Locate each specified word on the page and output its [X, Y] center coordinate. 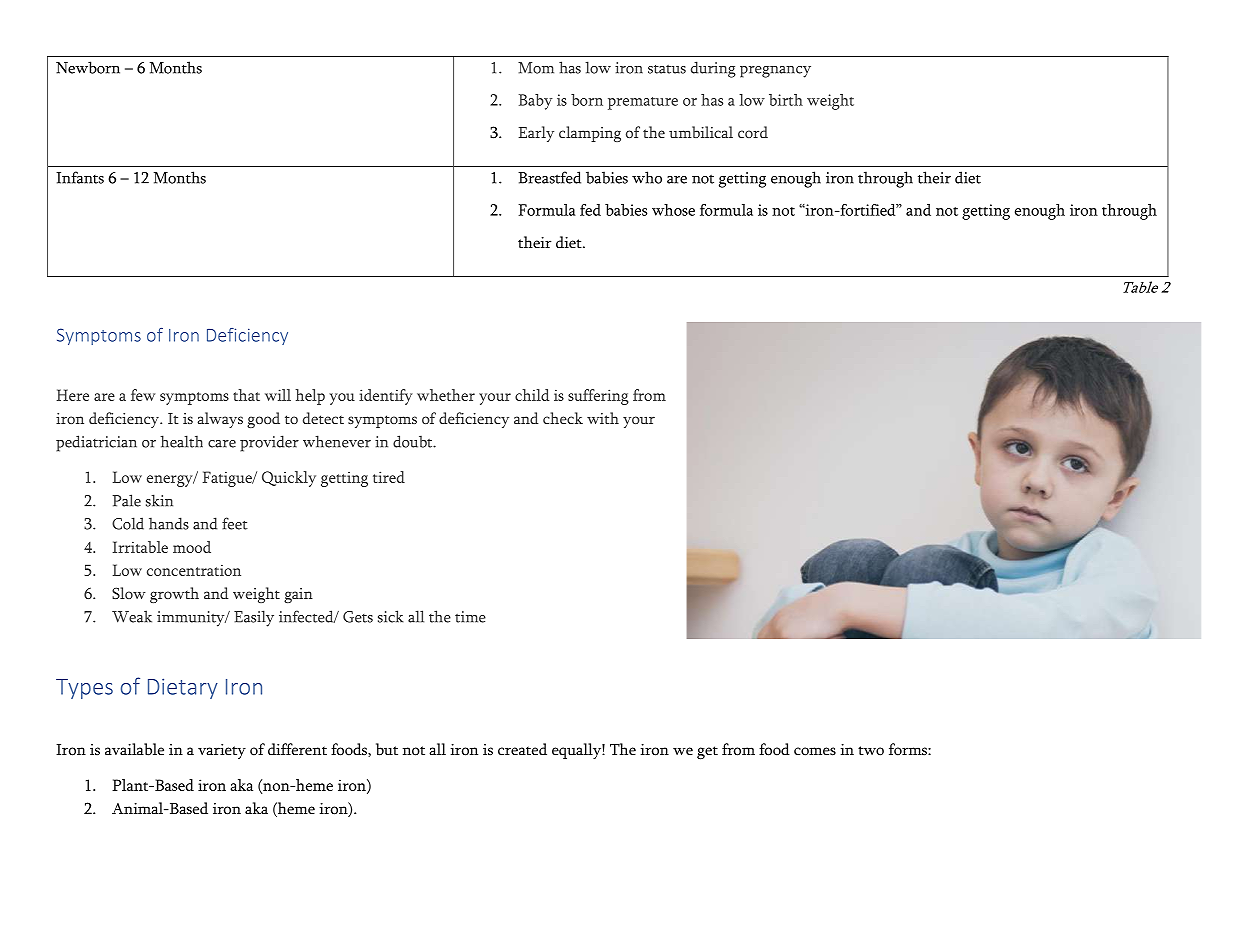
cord [753, 132]
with [603, 418]
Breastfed [549, 177]
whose [673, 210]
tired [389, 477]
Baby [536, 102]
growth [174, 595]
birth [786, 100]
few [143, 395]
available [134, 749]
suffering [598, 397]
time [470, 617]
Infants [80, 177]
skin [159, 500]
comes [815, 751]
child [532, 395]
